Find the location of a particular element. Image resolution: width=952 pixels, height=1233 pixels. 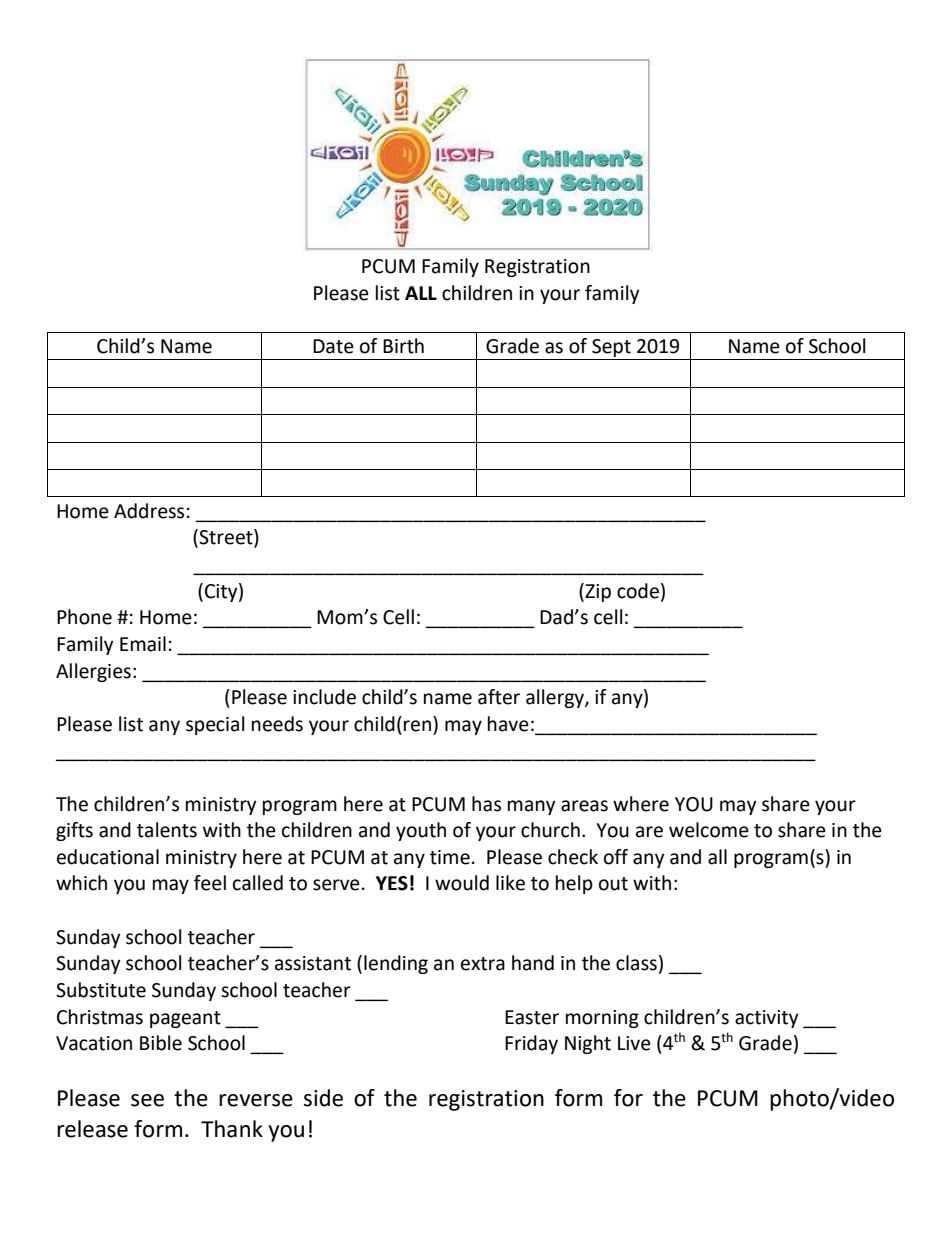

side is located at coordinates (323, 1098).
